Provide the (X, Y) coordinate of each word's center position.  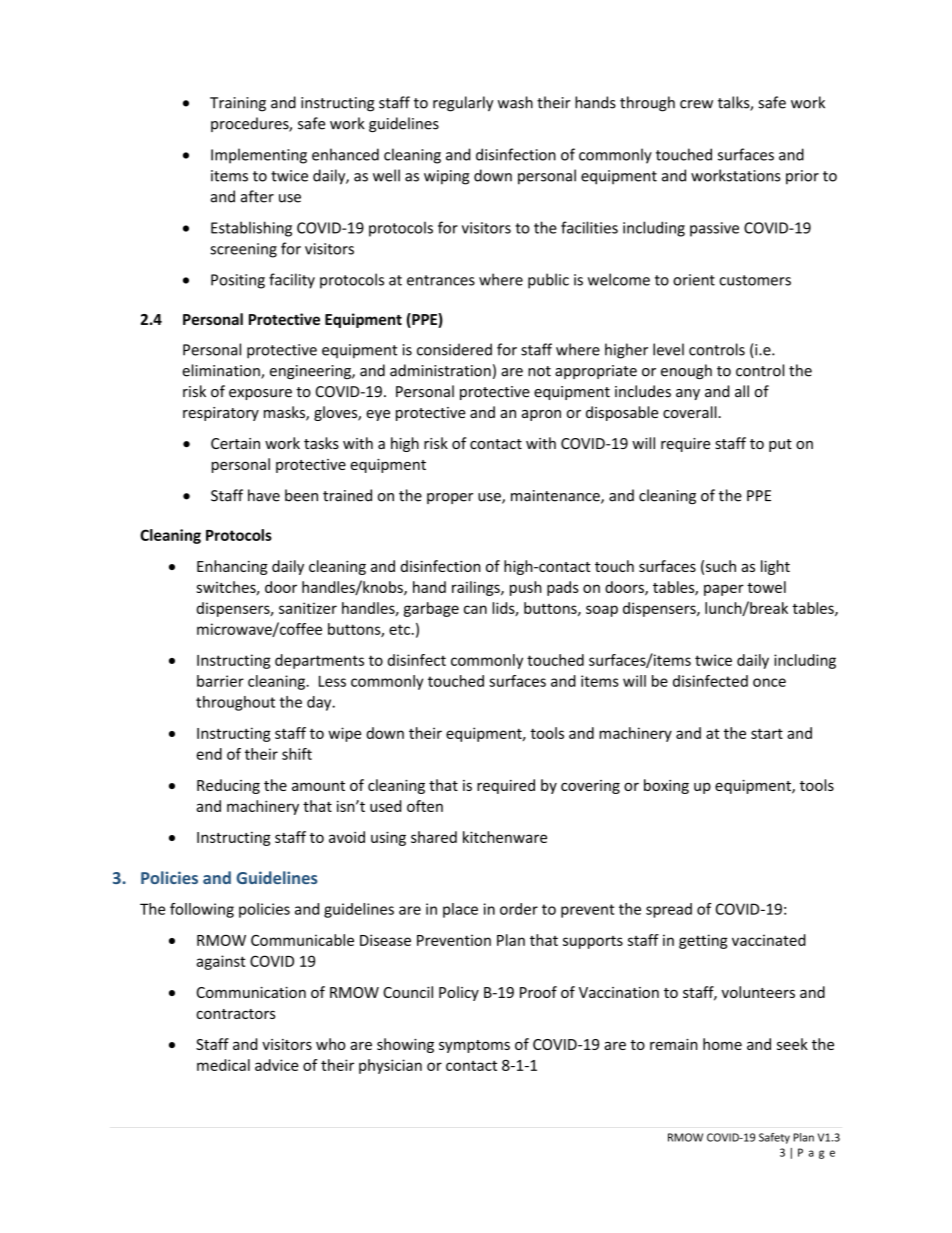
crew (696, 104)
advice (276, 1065)
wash (515, 102)
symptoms (474, 1046)
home (722, 1044)
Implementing (259, 156)
